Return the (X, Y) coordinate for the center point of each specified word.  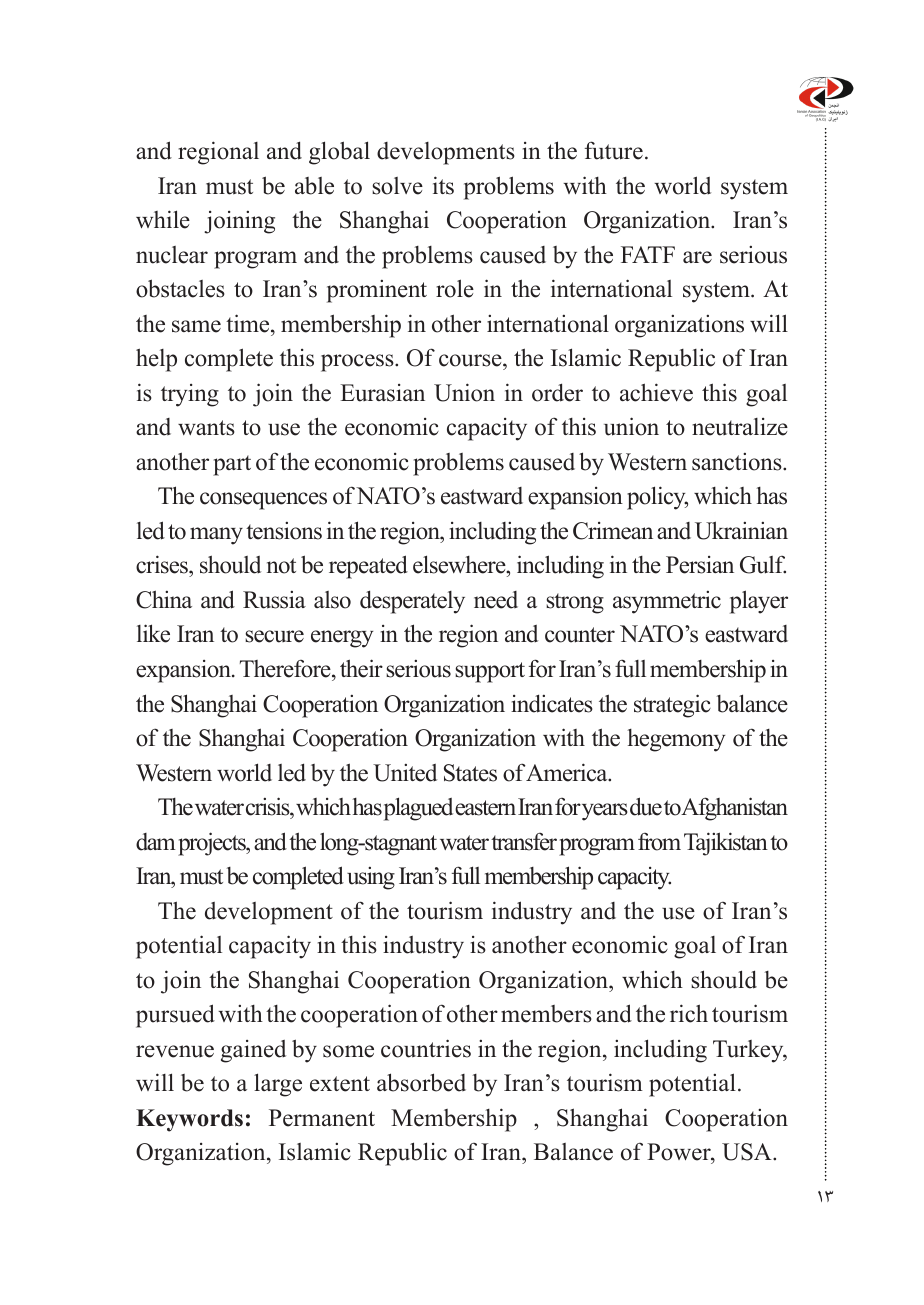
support (490, 672)
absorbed (421, 1082)
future (614, 150)
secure (274, 636)
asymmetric (667, 602)
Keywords (189, 1120)
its (443, 185)
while (163, 219)
